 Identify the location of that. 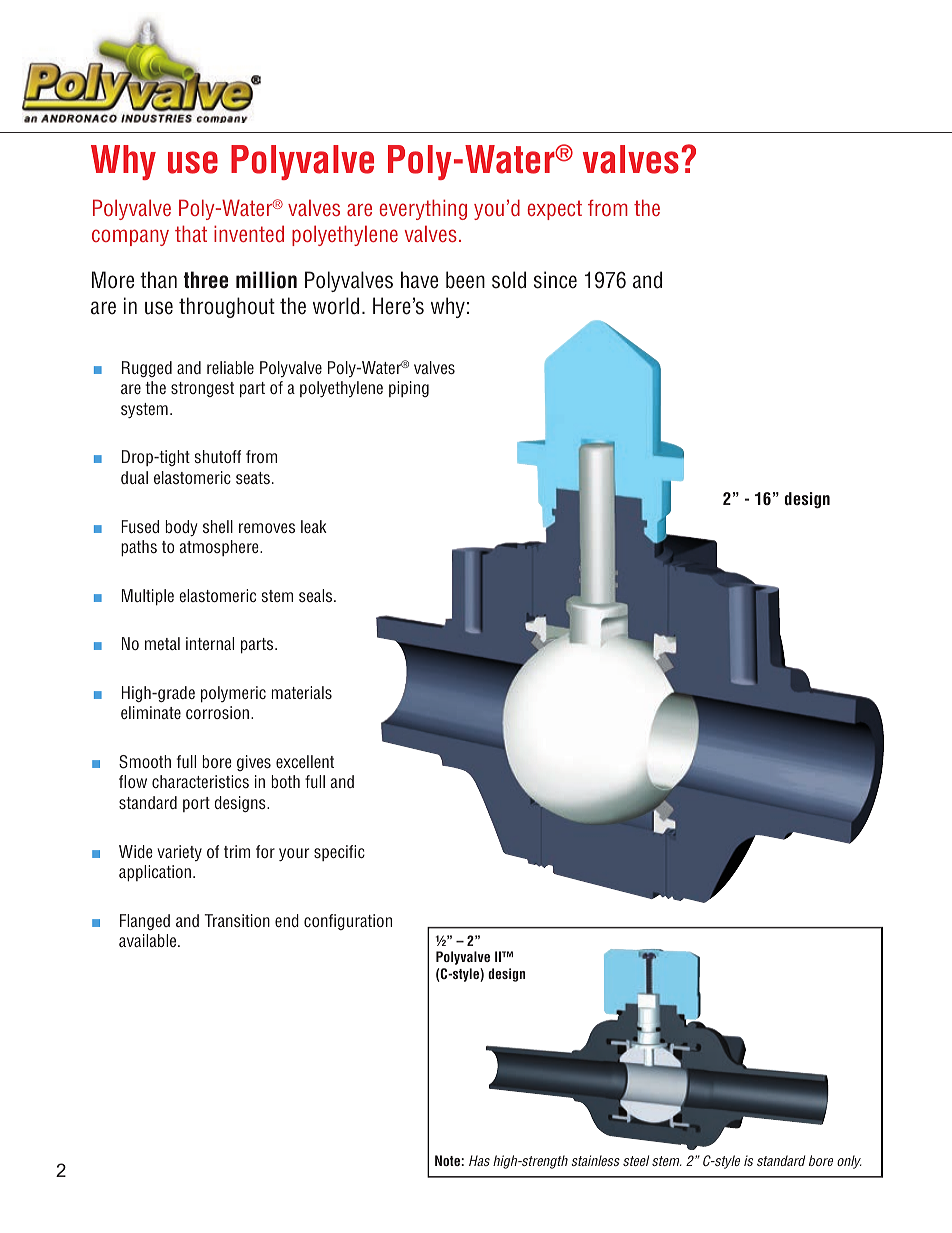
(191, 233).
